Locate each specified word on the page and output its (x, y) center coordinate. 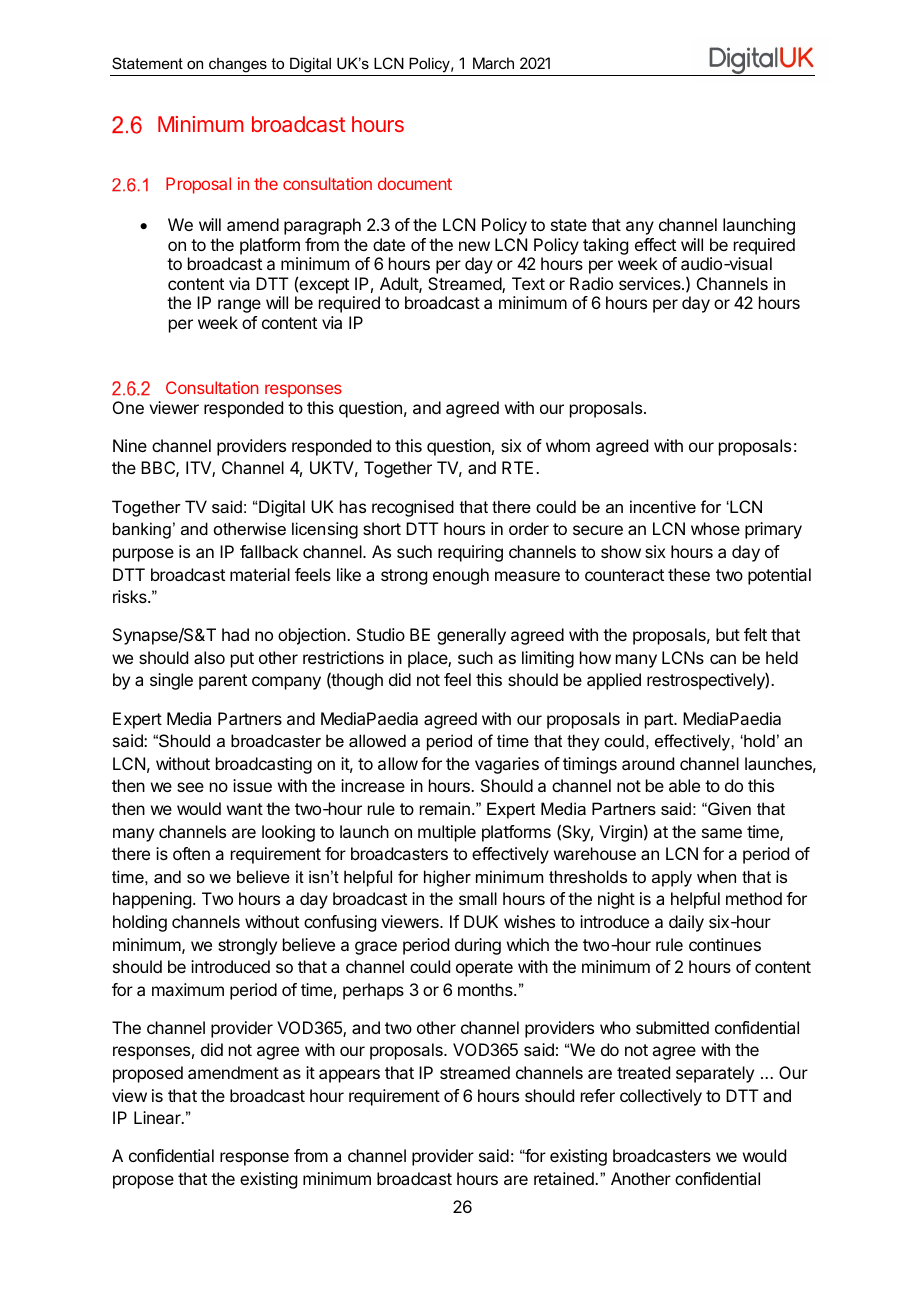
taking (605, 246)
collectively (661, 1097)
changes (238, 65)
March (493, 63)
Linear (158, 1117)
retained (565, 1178)
